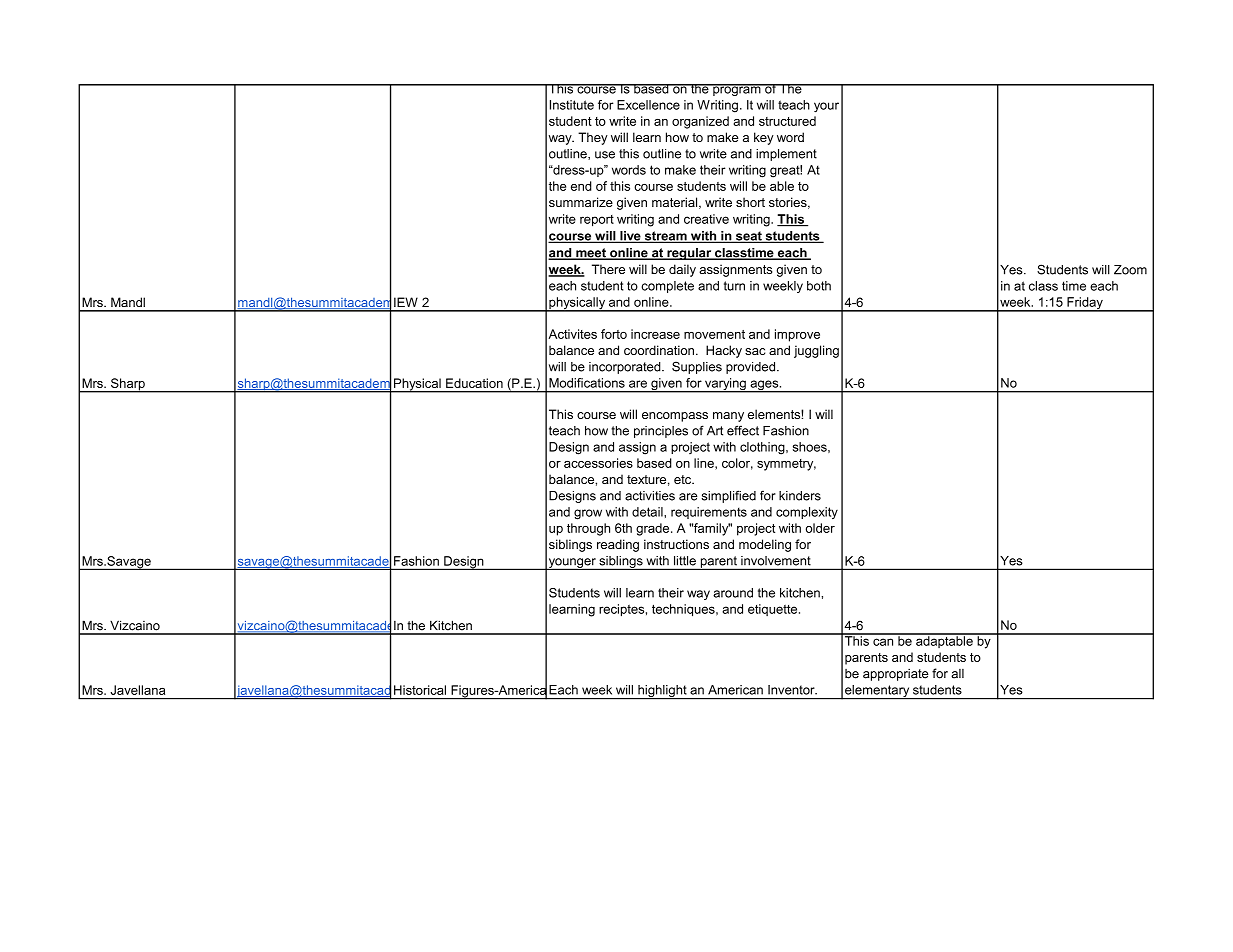  What do you see at coordinates (587, 383) in the image?
I see `Modifications` at bounding box center [587, 383].
